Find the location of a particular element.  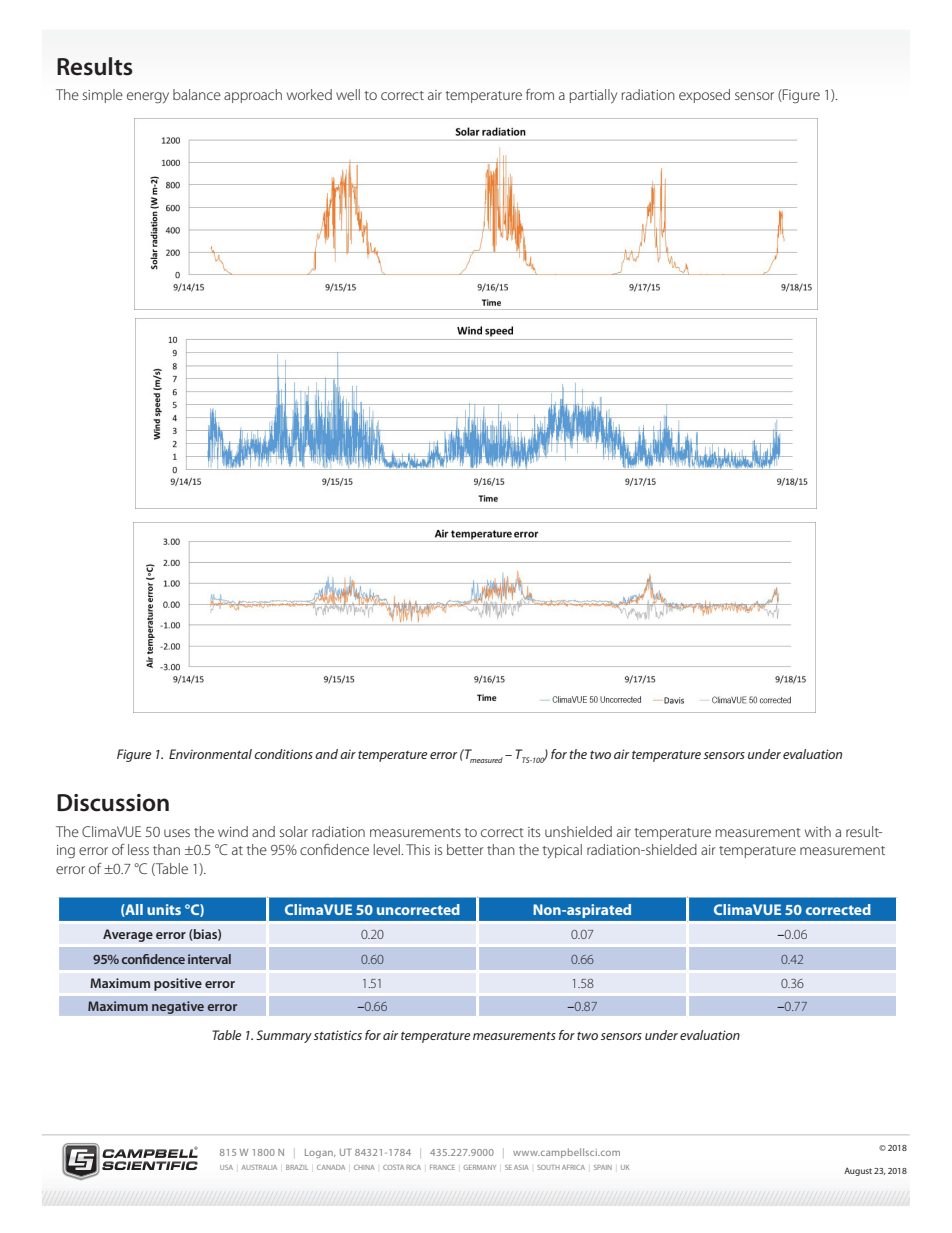

exposed is located at coordinates (704, 96).
